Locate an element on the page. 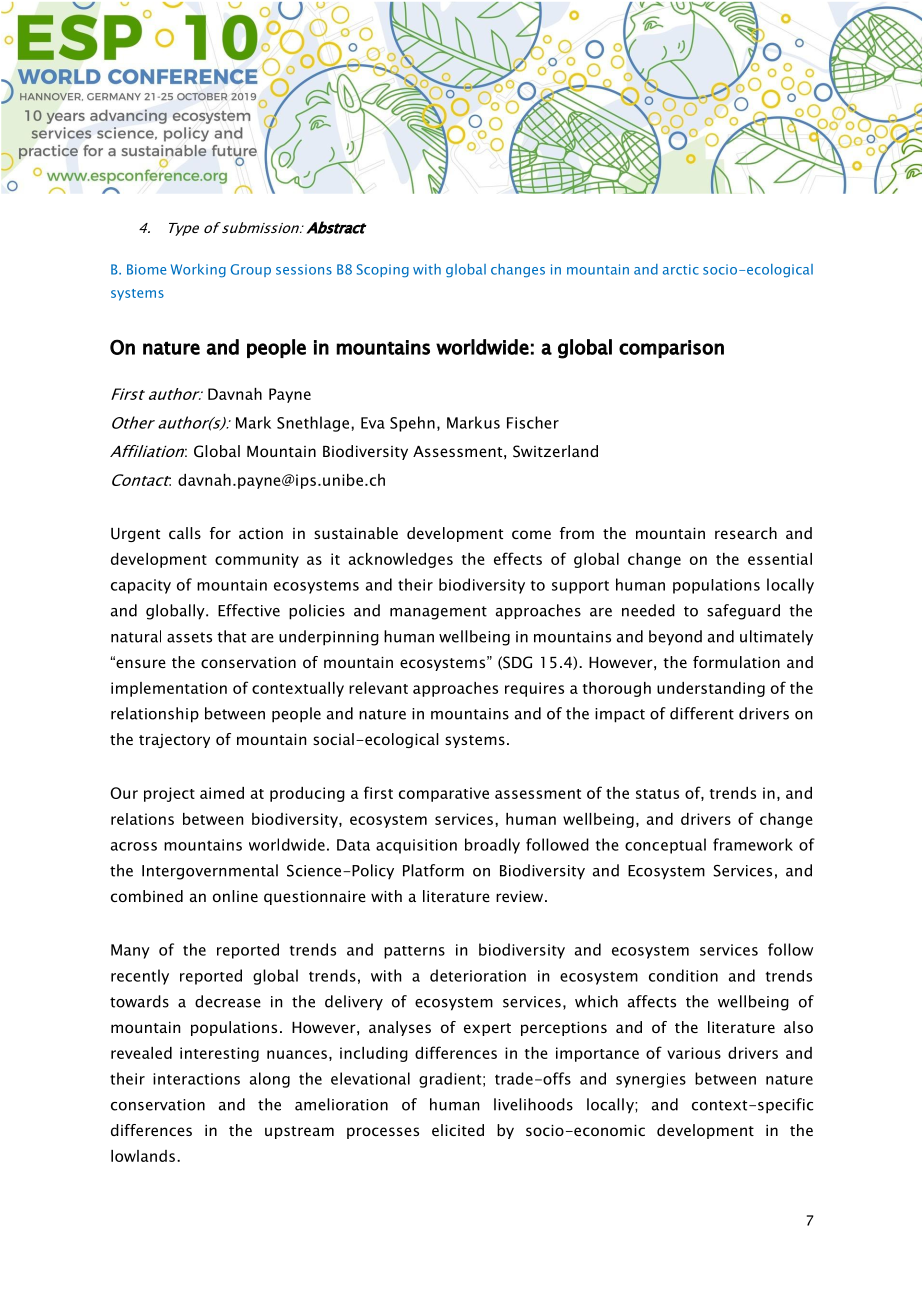  research is located at coordinates (746, 533).
